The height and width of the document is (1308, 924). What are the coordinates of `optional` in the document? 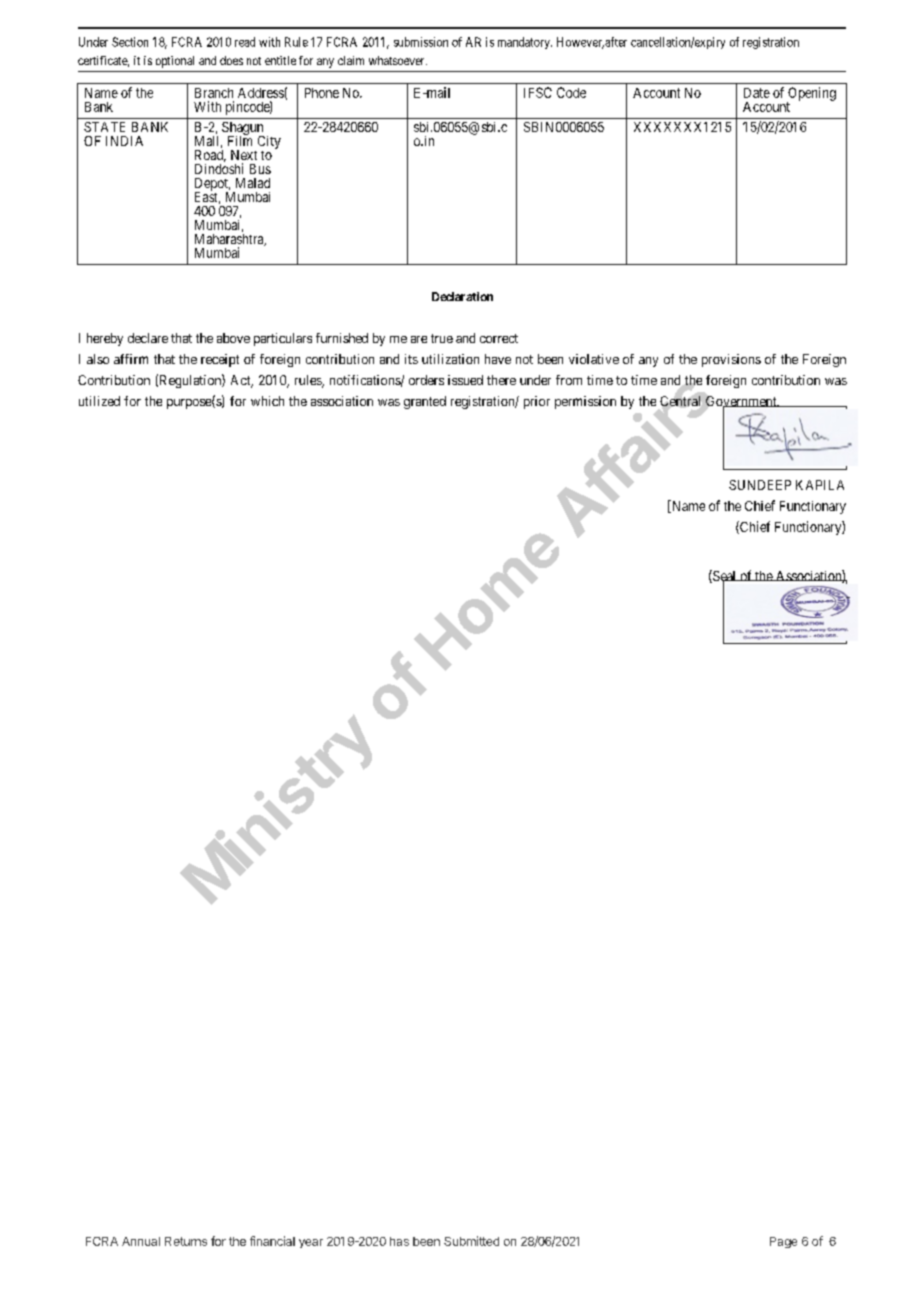 It's located at (175, 62).
